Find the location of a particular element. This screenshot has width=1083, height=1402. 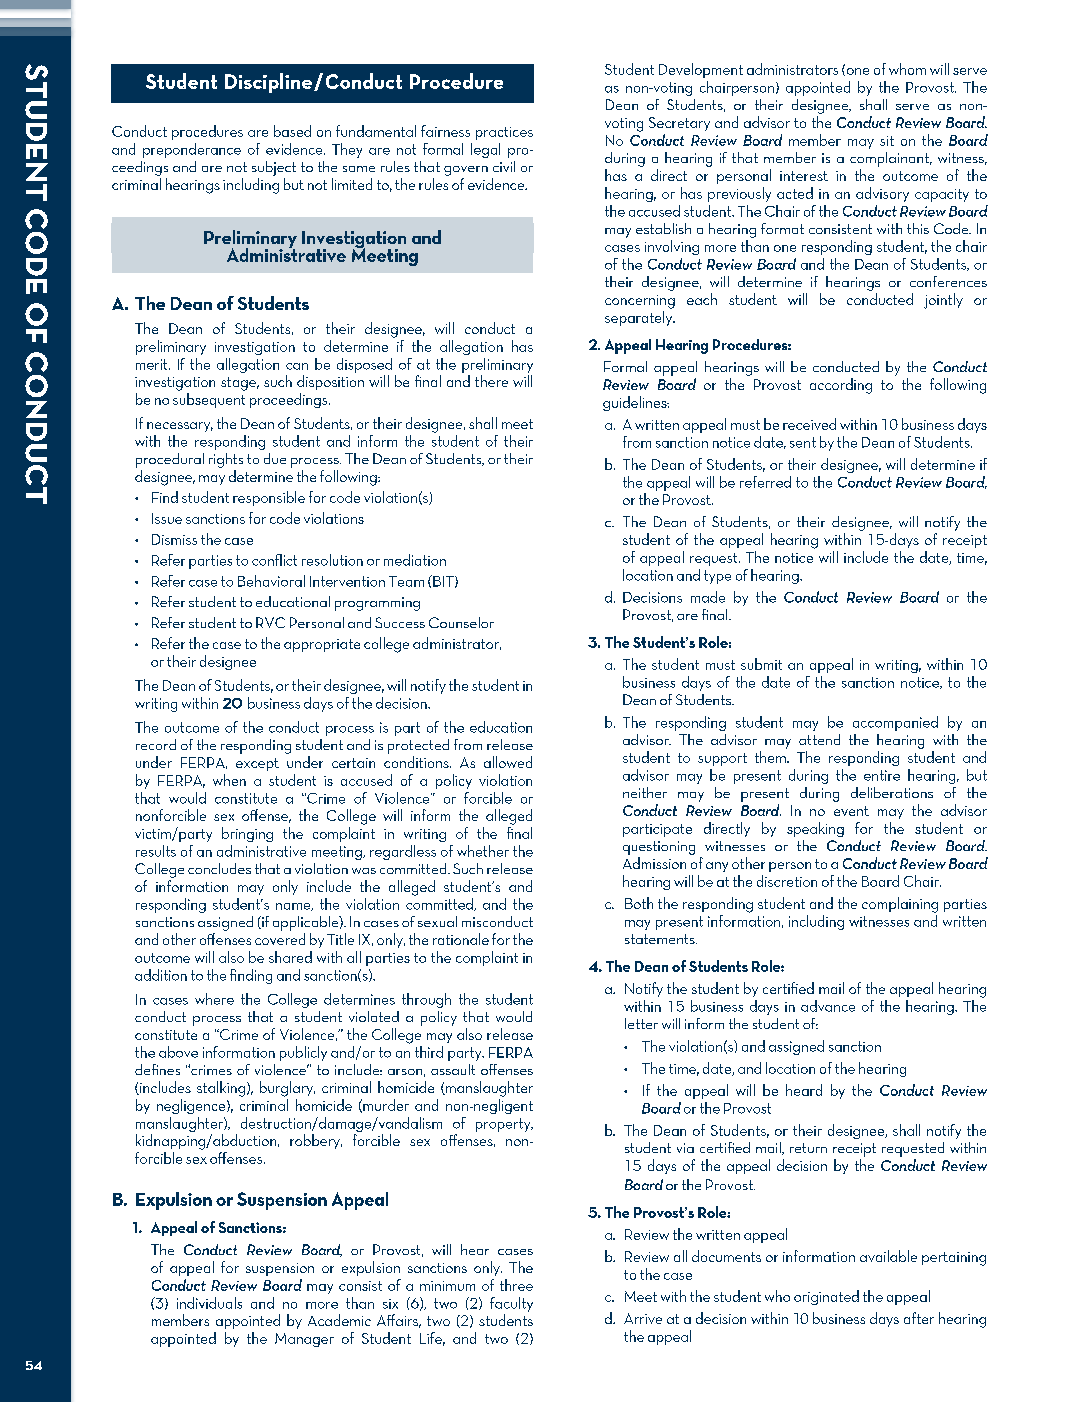

individuals is located at coordinates (209, 1303).
